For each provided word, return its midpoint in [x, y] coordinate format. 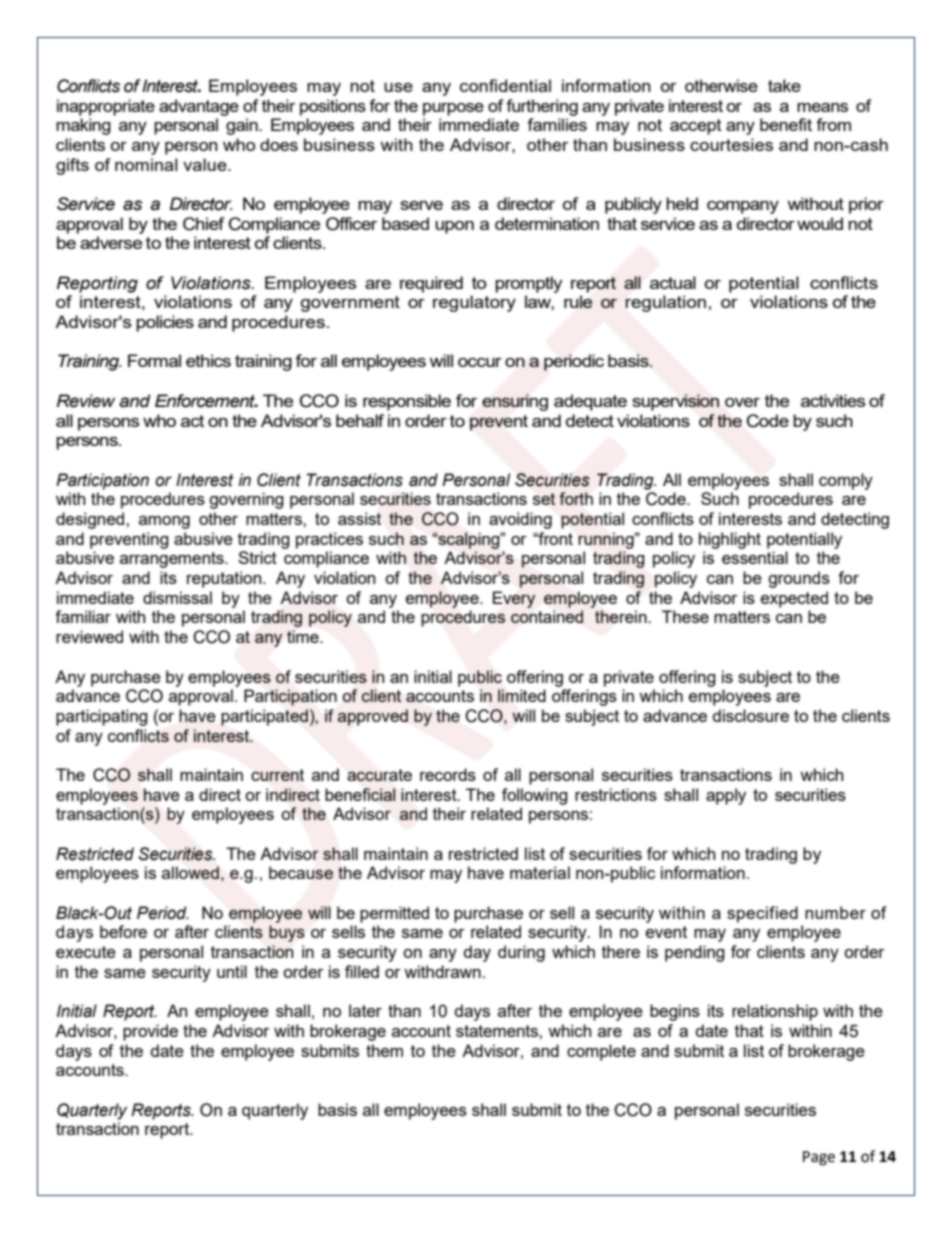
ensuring [515, 402]
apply [726, 796]
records [448, 774]
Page [819, 1158]
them [384, 1050]
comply [846, 481]
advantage [199, 107]
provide [150, 1032]
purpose [453, 109]
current [277, 775]
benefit [786, 124]
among [164, 522]
